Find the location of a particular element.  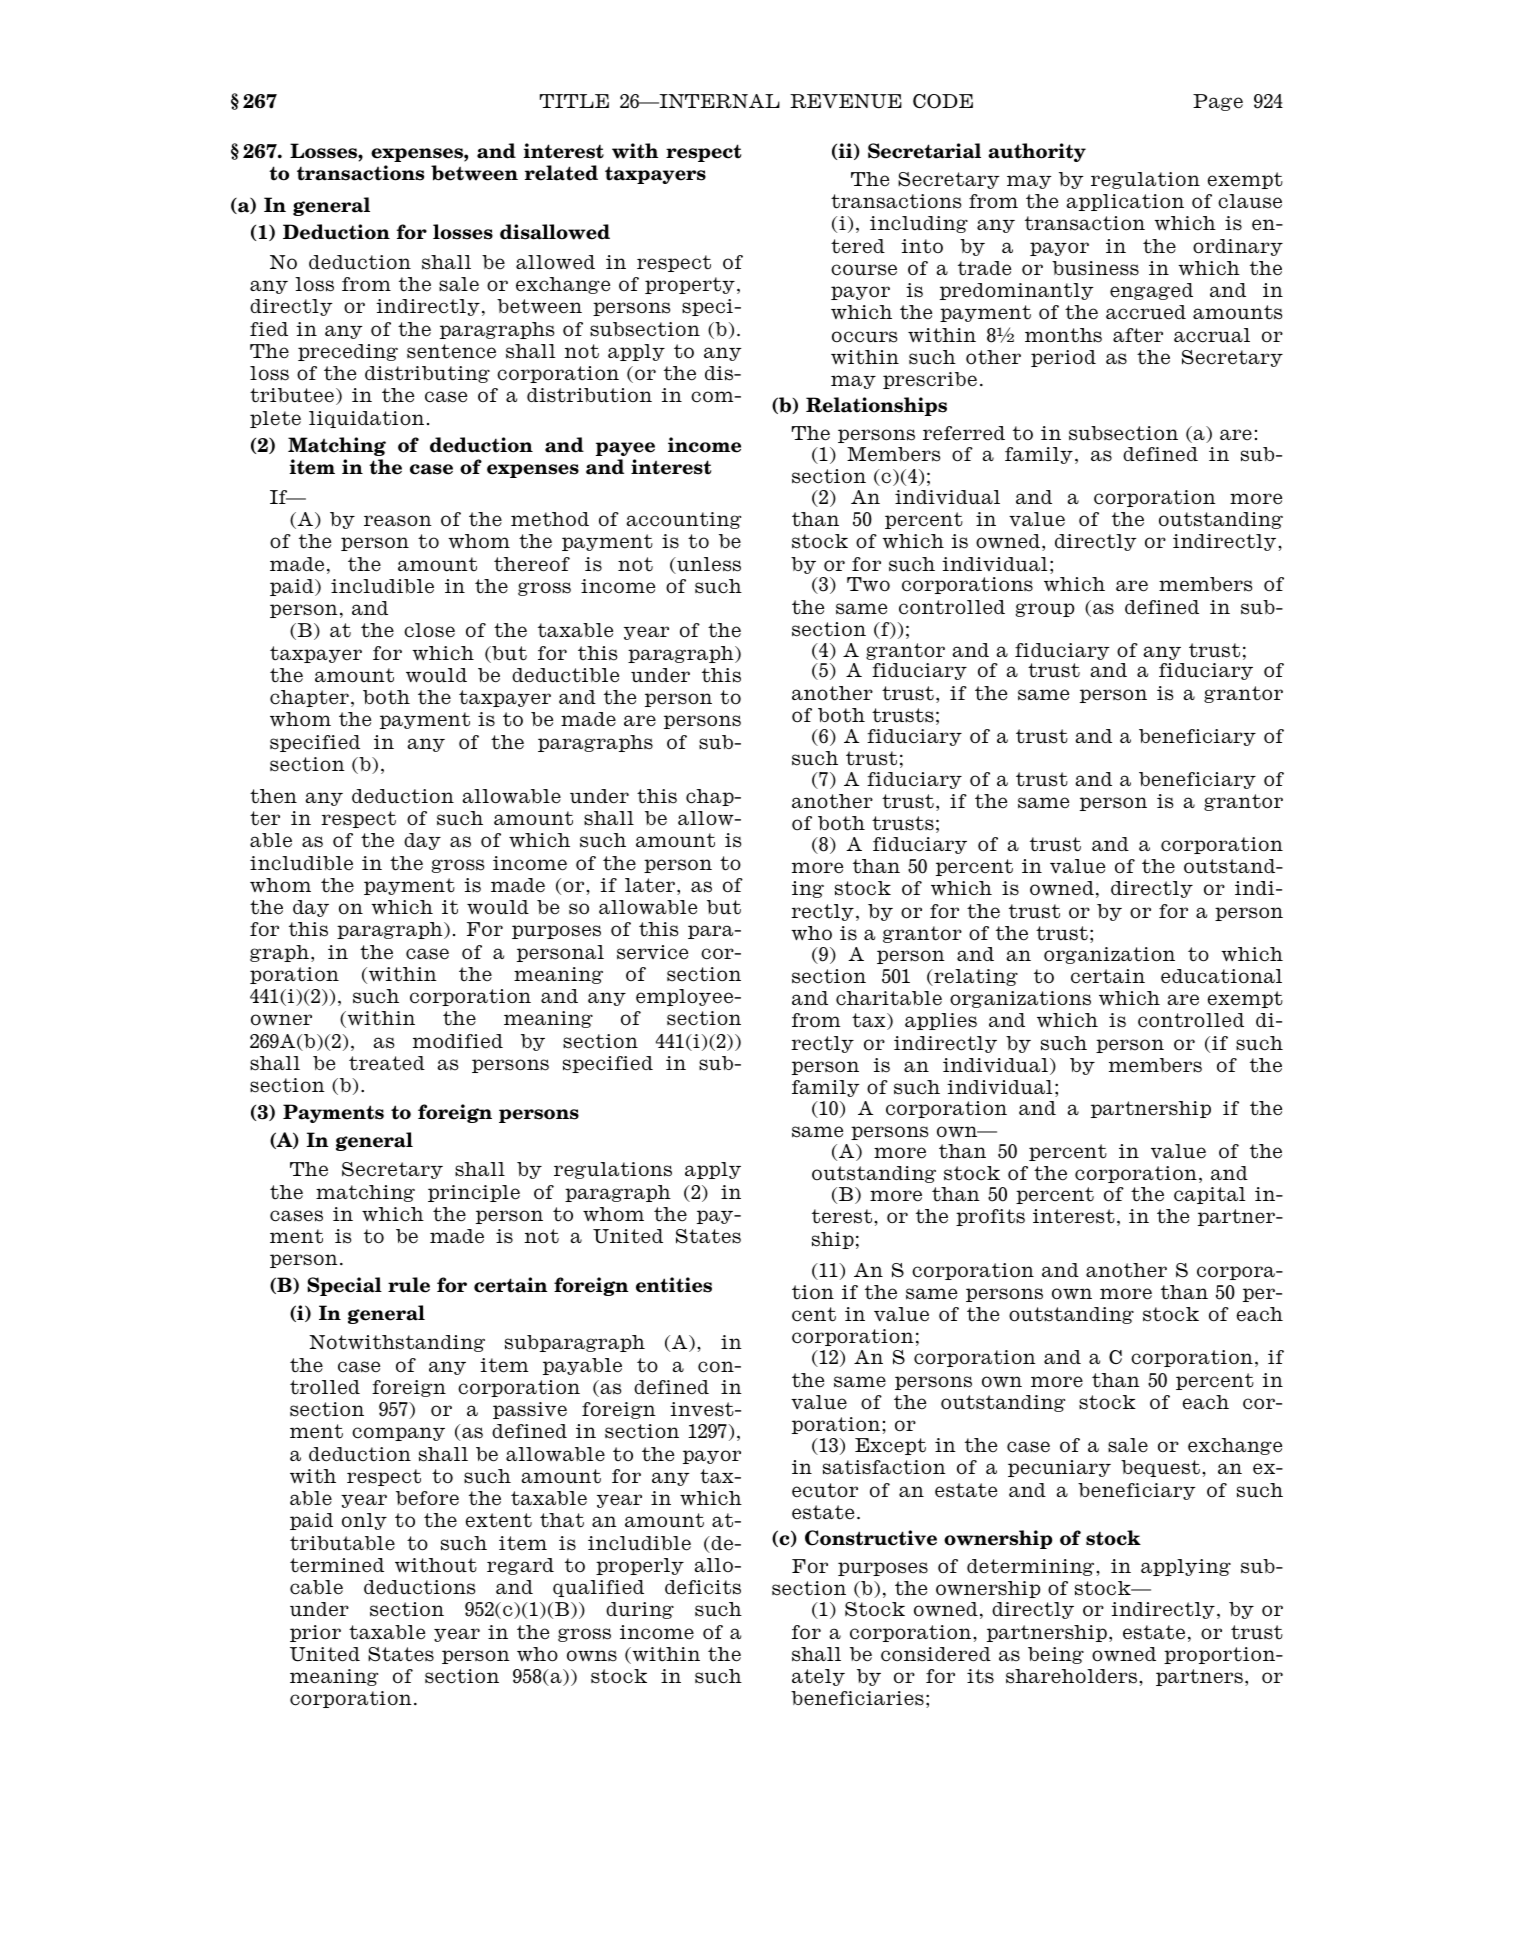

service is located at coordinates (652, 952).
